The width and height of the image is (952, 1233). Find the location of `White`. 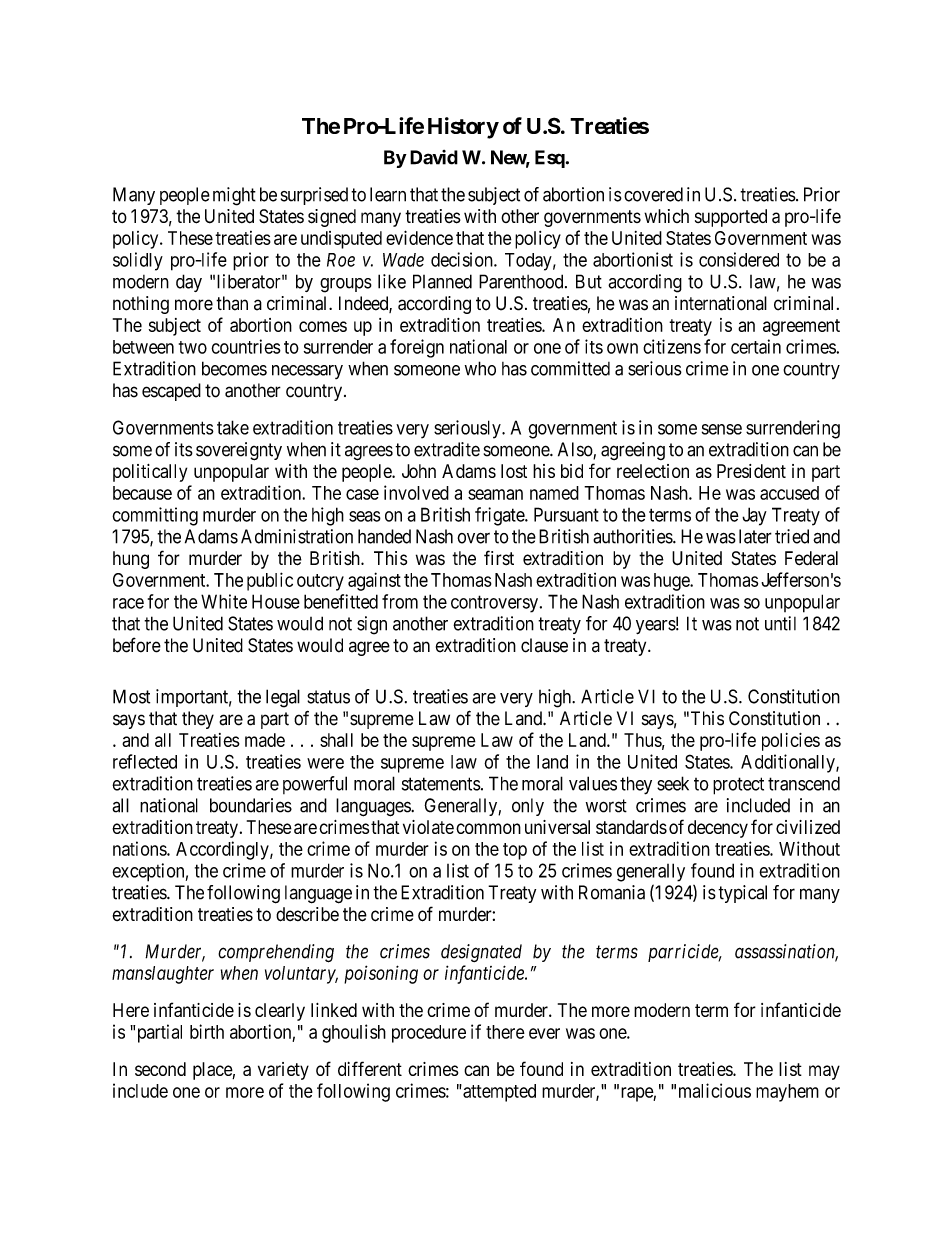

White is located at coordinates (224, 601).
